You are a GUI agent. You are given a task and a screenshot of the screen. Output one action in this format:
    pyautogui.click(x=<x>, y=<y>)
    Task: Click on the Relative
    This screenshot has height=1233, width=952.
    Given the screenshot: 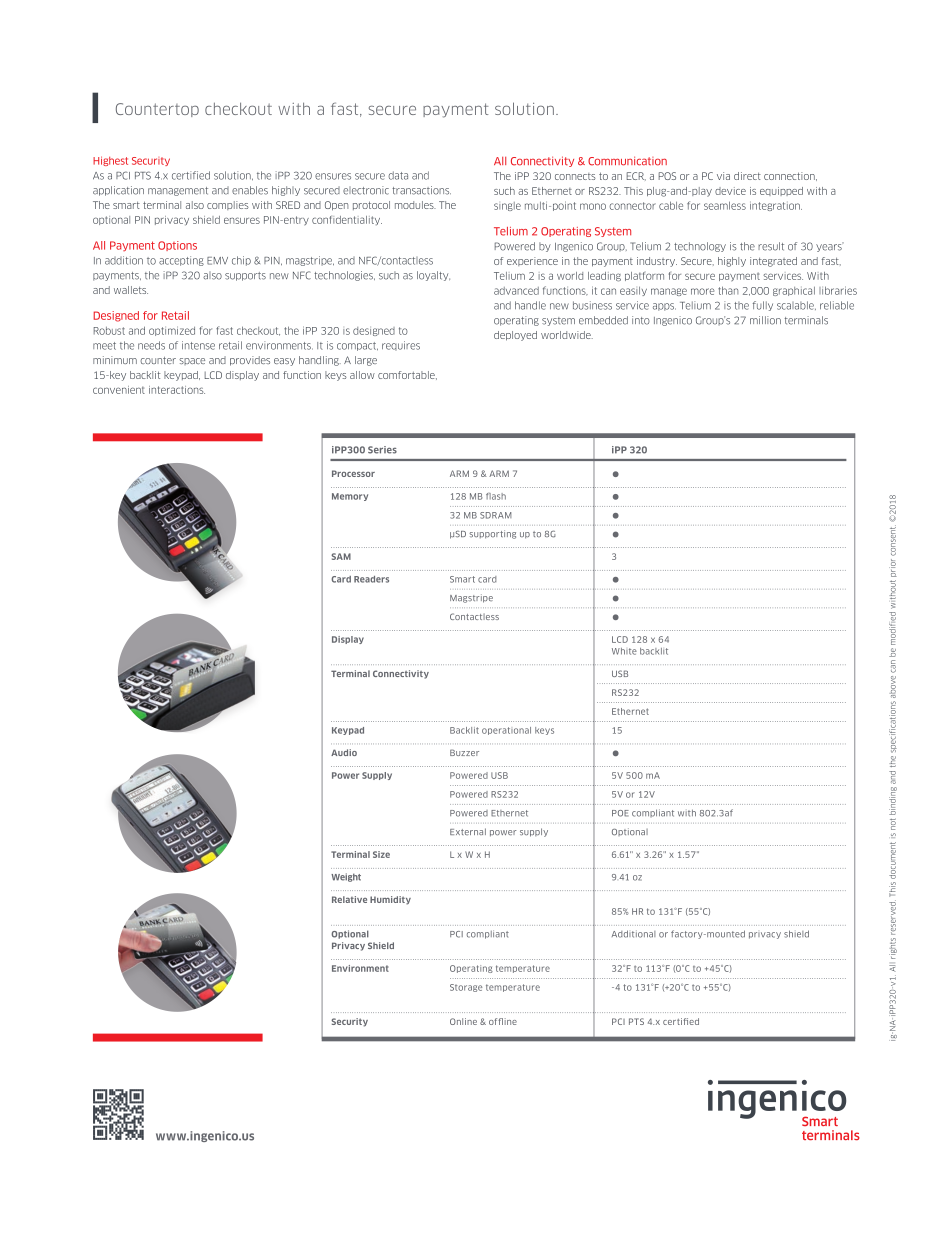 What is the action you would take?
    pyautogui.click(x=349, y=899)
